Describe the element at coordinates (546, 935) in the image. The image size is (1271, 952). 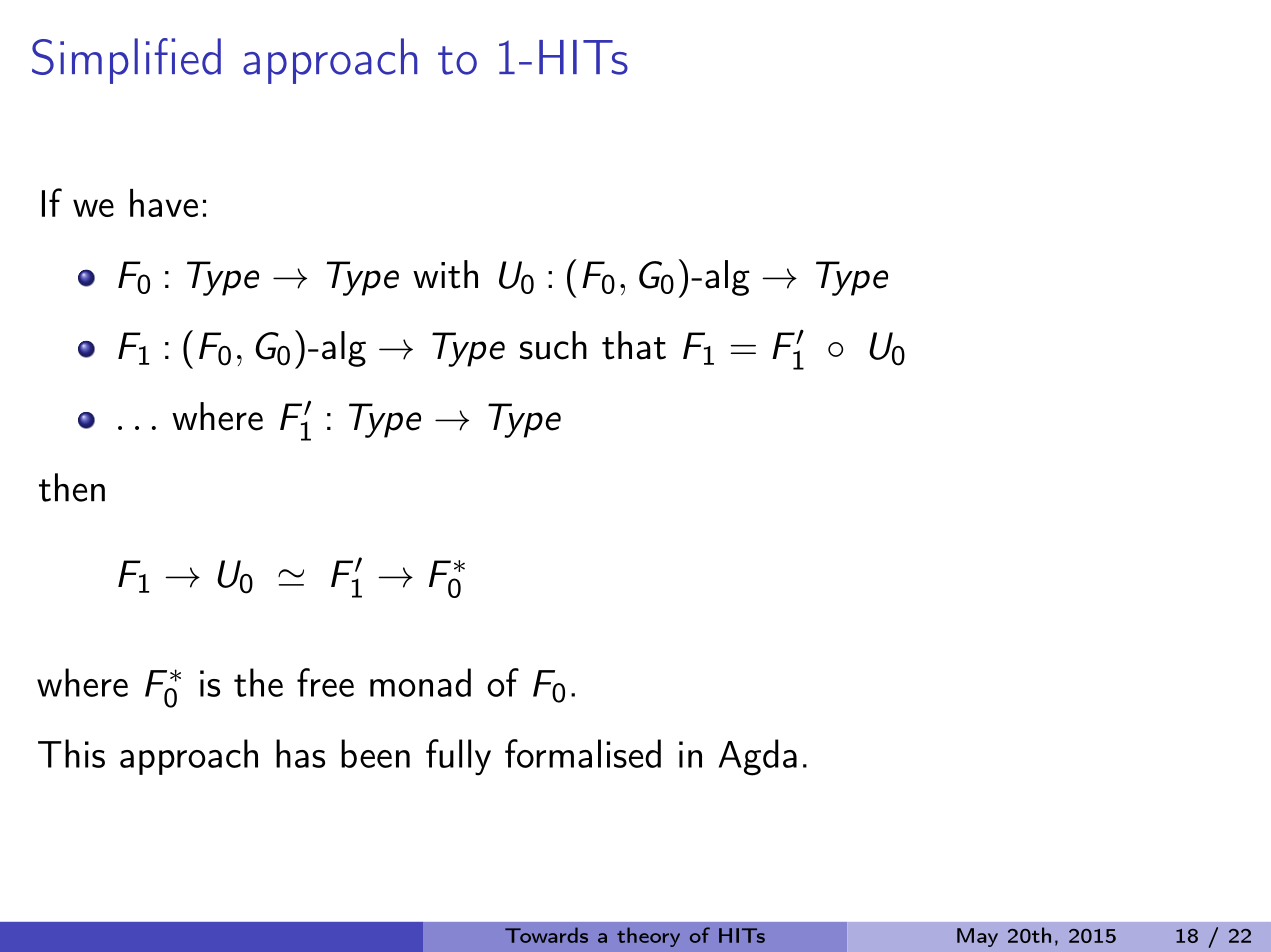
I see `Towards` at that location.
